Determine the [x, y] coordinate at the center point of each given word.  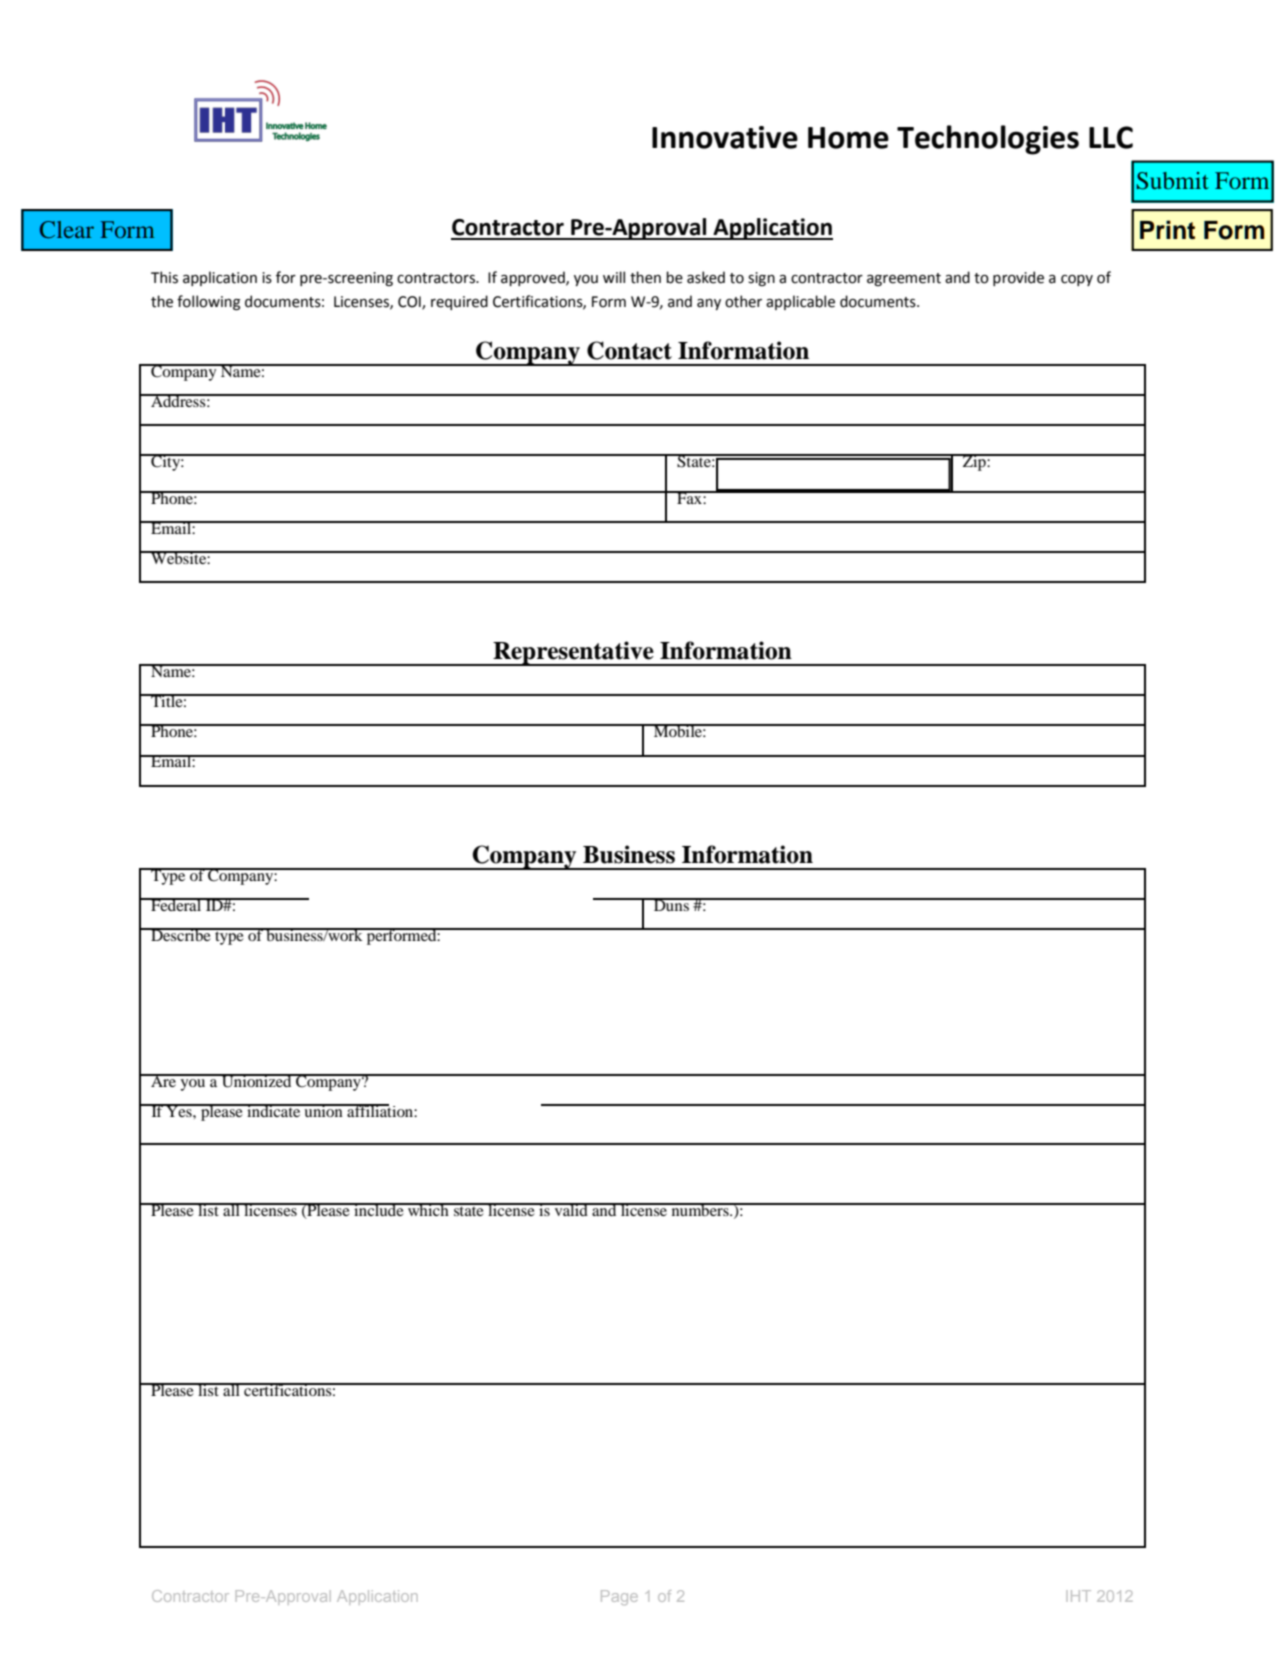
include [379, 1209]
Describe [181, 934]
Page [619, 1597]
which [428, 1209]
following [208, 302]
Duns [671, 904]
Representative [573, 653]
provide [1018, 278]
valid [571, 1209]
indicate [274, 1110]
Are [163, 1080]
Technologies [988, 140]
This [164, 277]
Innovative [725, 137]
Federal [176, 904]
